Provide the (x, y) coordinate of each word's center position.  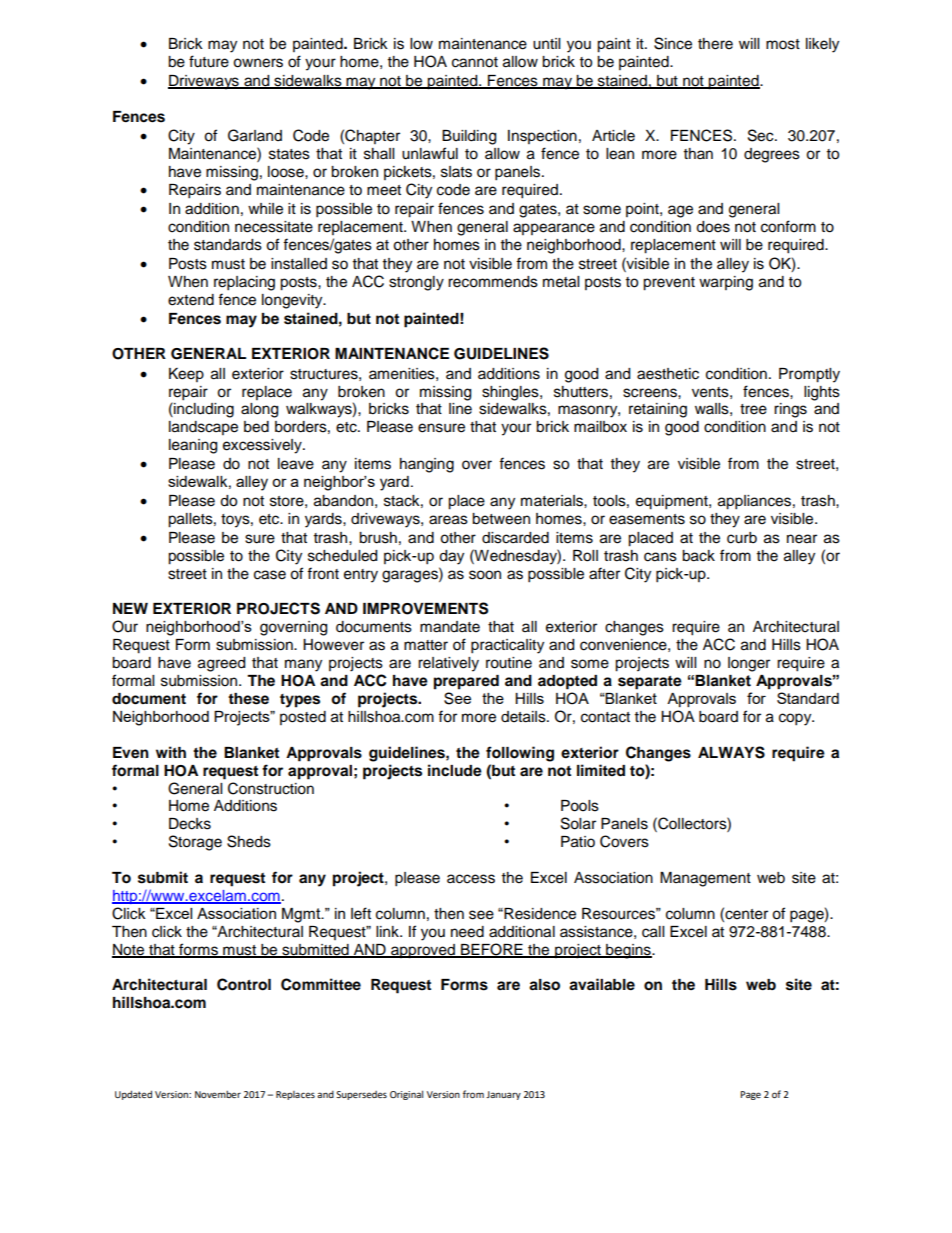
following (520, 754)
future (209, 61)
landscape (203, 428)
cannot (475, 62)
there (715, 44)
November (218, 1094)
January (503, 1095)
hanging (427, 465)
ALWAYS (731, 752)
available (602, 984)
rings (790, 410)
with (171, 752)
